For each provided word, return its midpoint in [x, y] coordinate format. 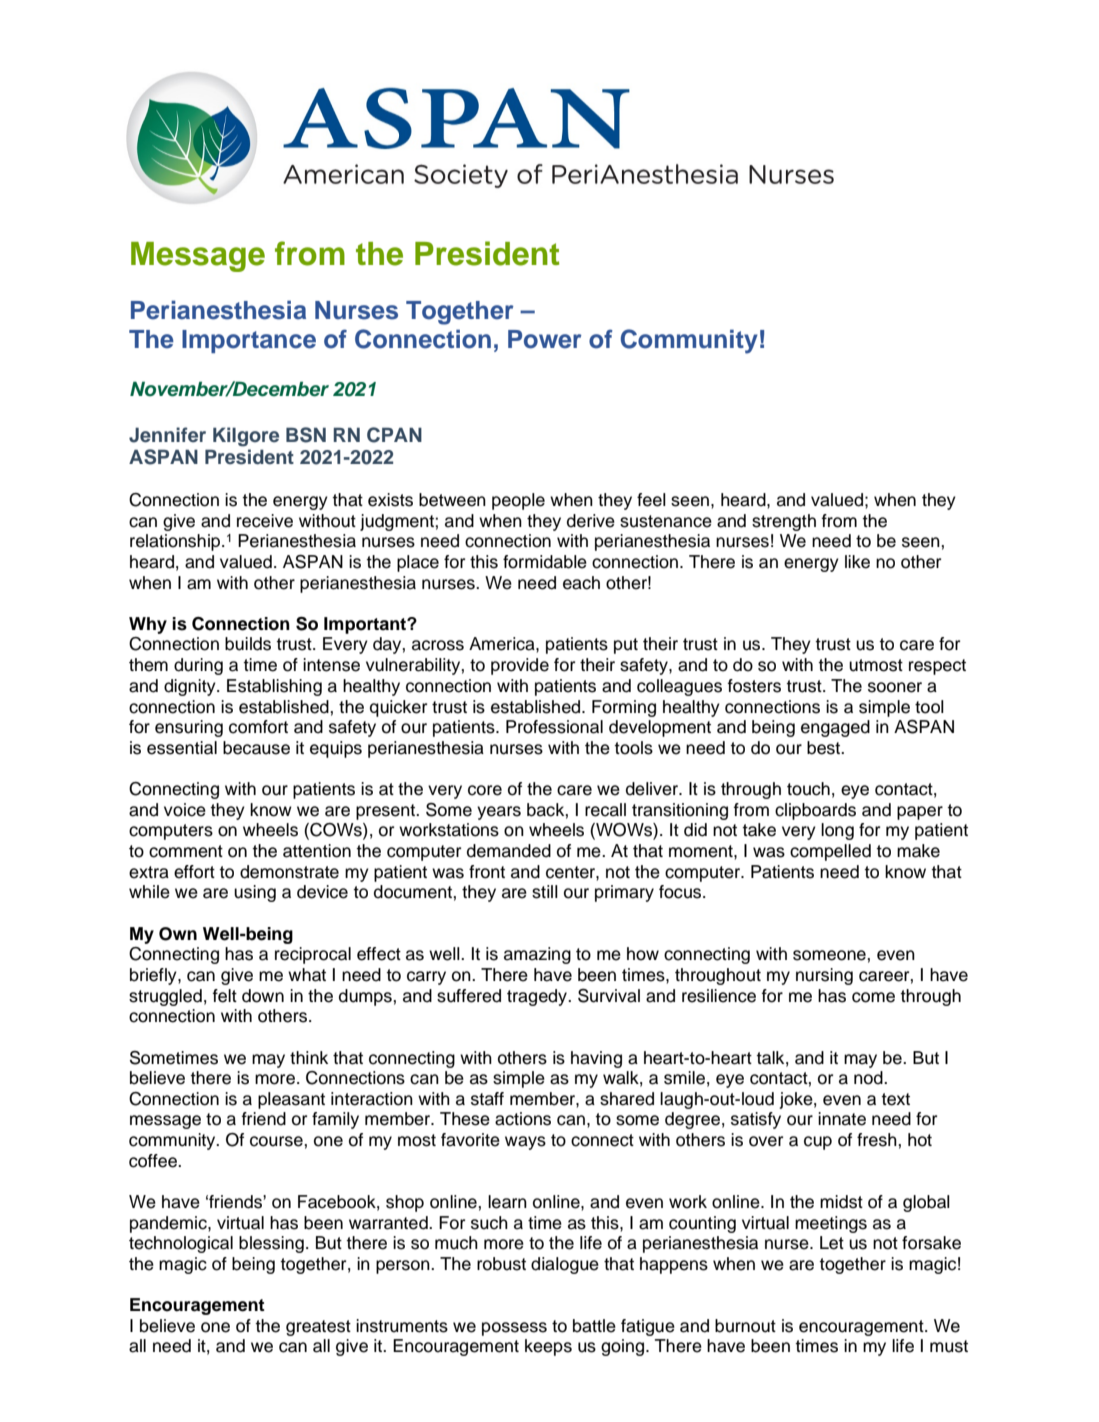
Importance [249, 341]
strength [784, 522]
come [873, 997]
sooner [895, 687]
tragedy [538, 997]
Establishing [274, 687]
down [263, 996]
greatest [318, 1328]
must [949, 1346]
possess [514, 1329]
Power [545, 339]
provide [520, 666]
